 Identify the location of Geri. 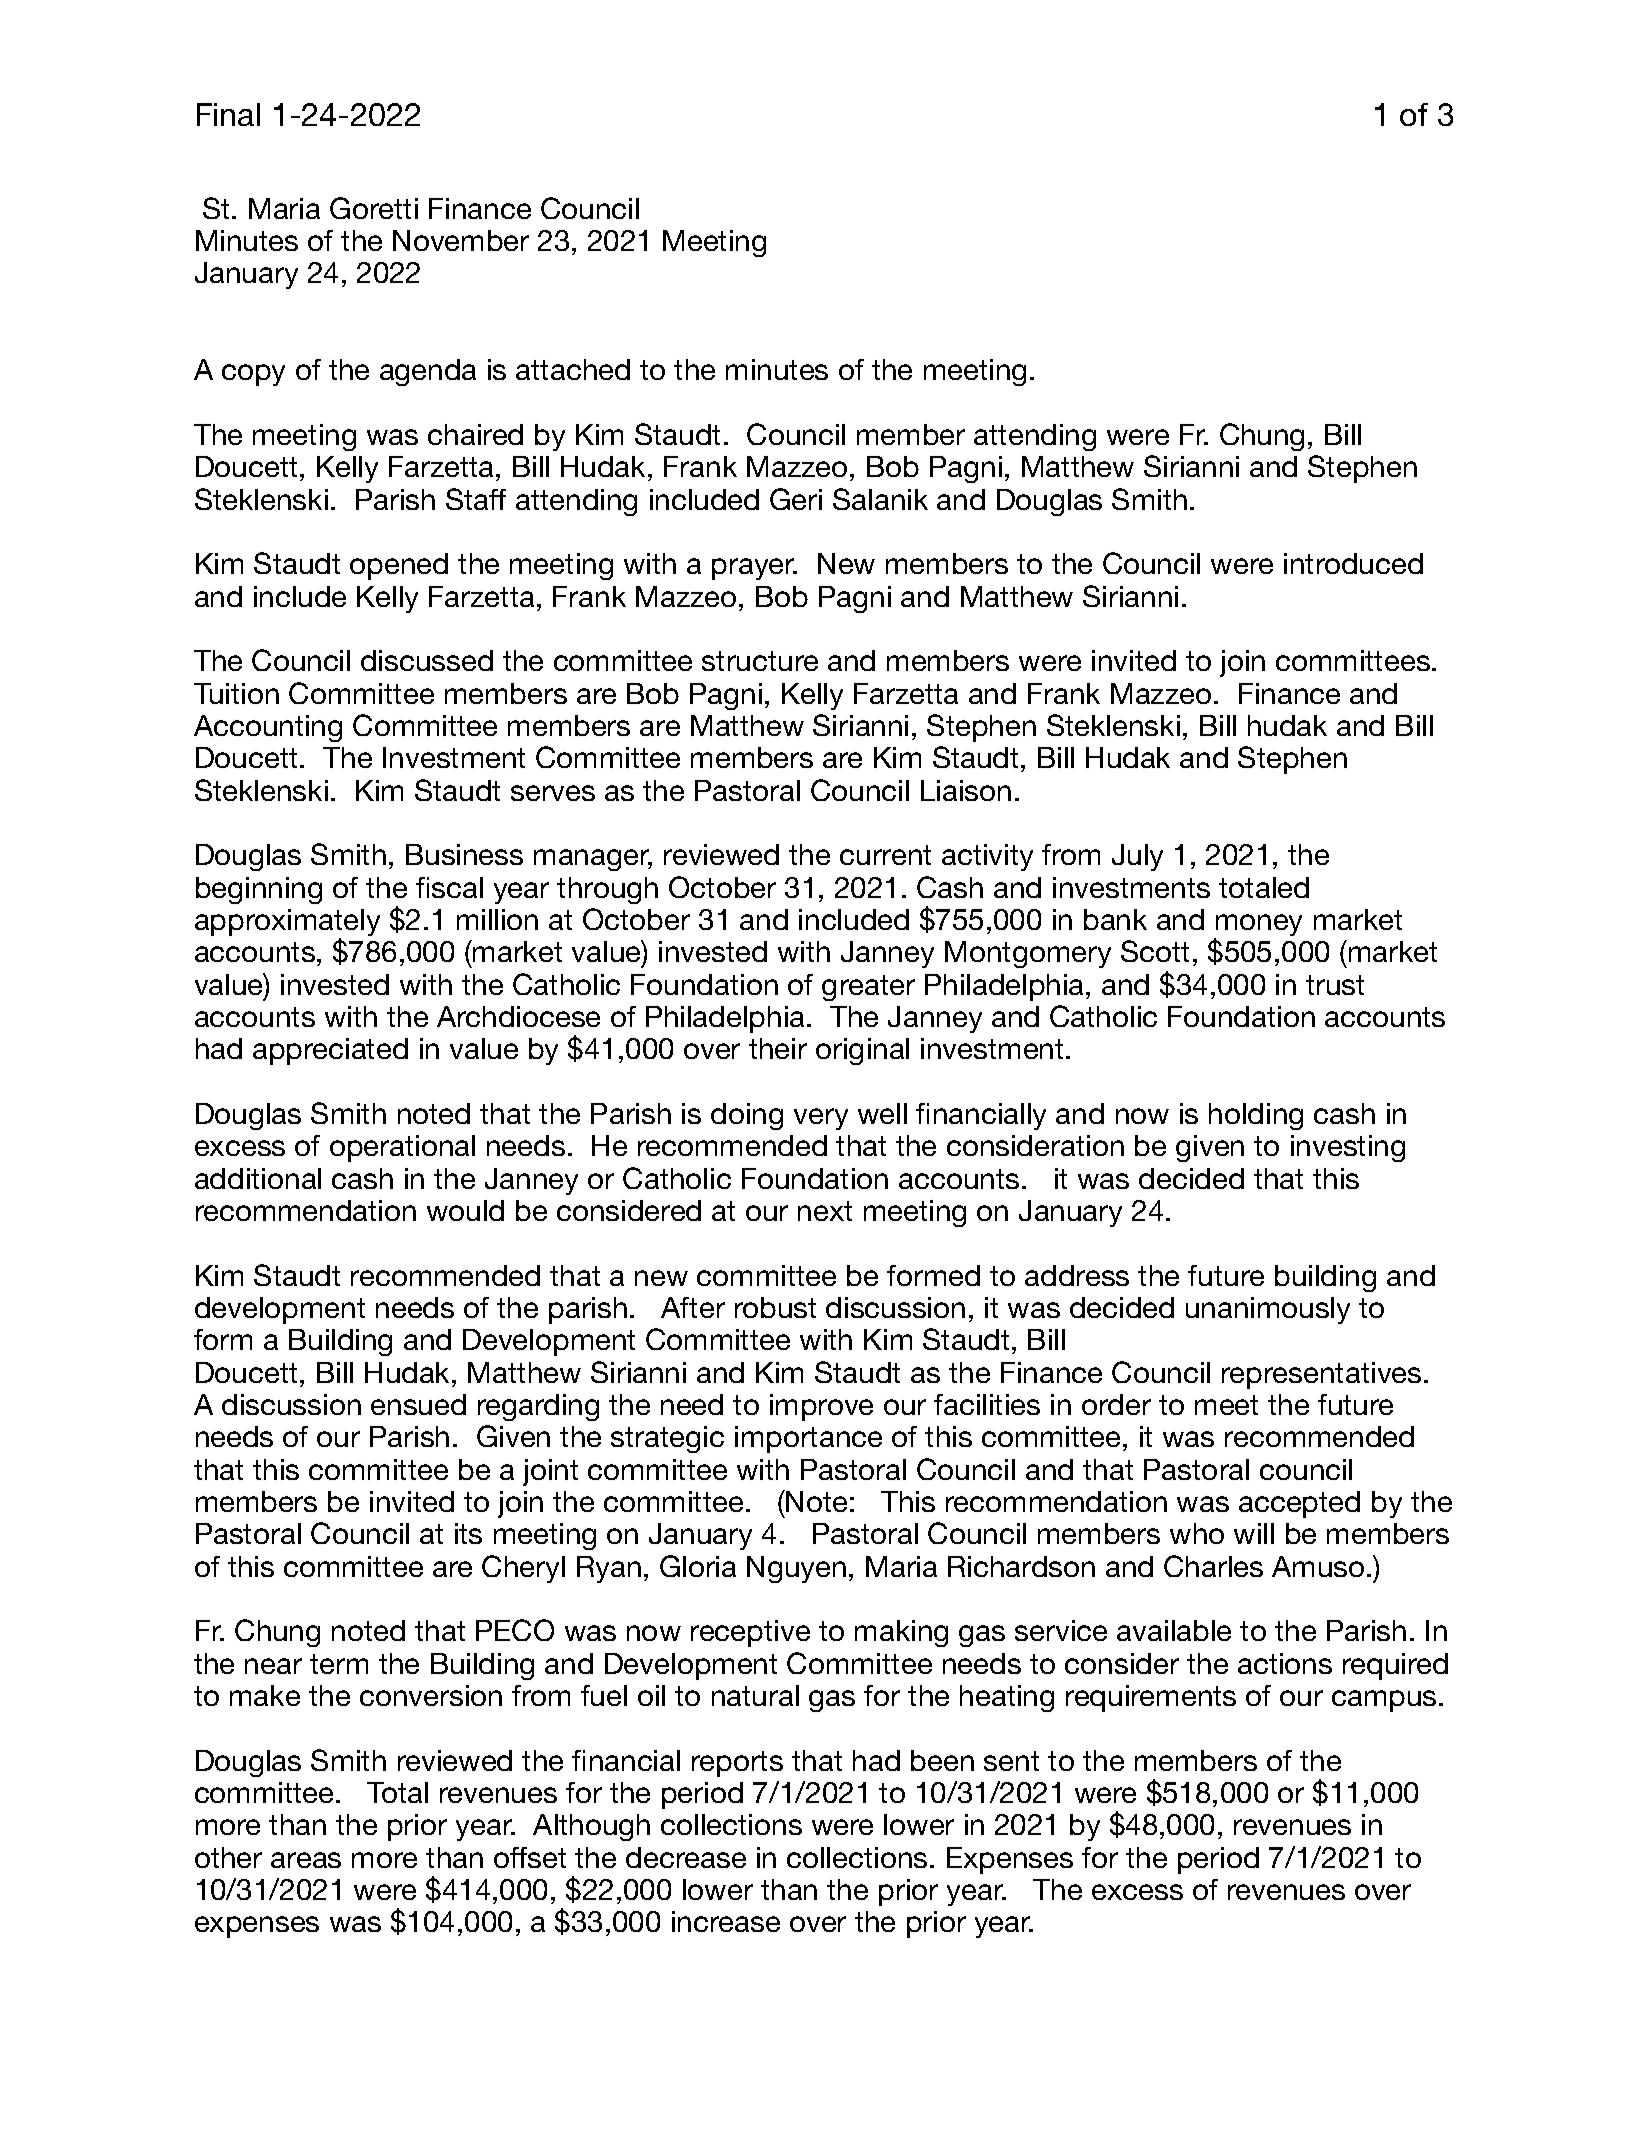
(796, 499).
